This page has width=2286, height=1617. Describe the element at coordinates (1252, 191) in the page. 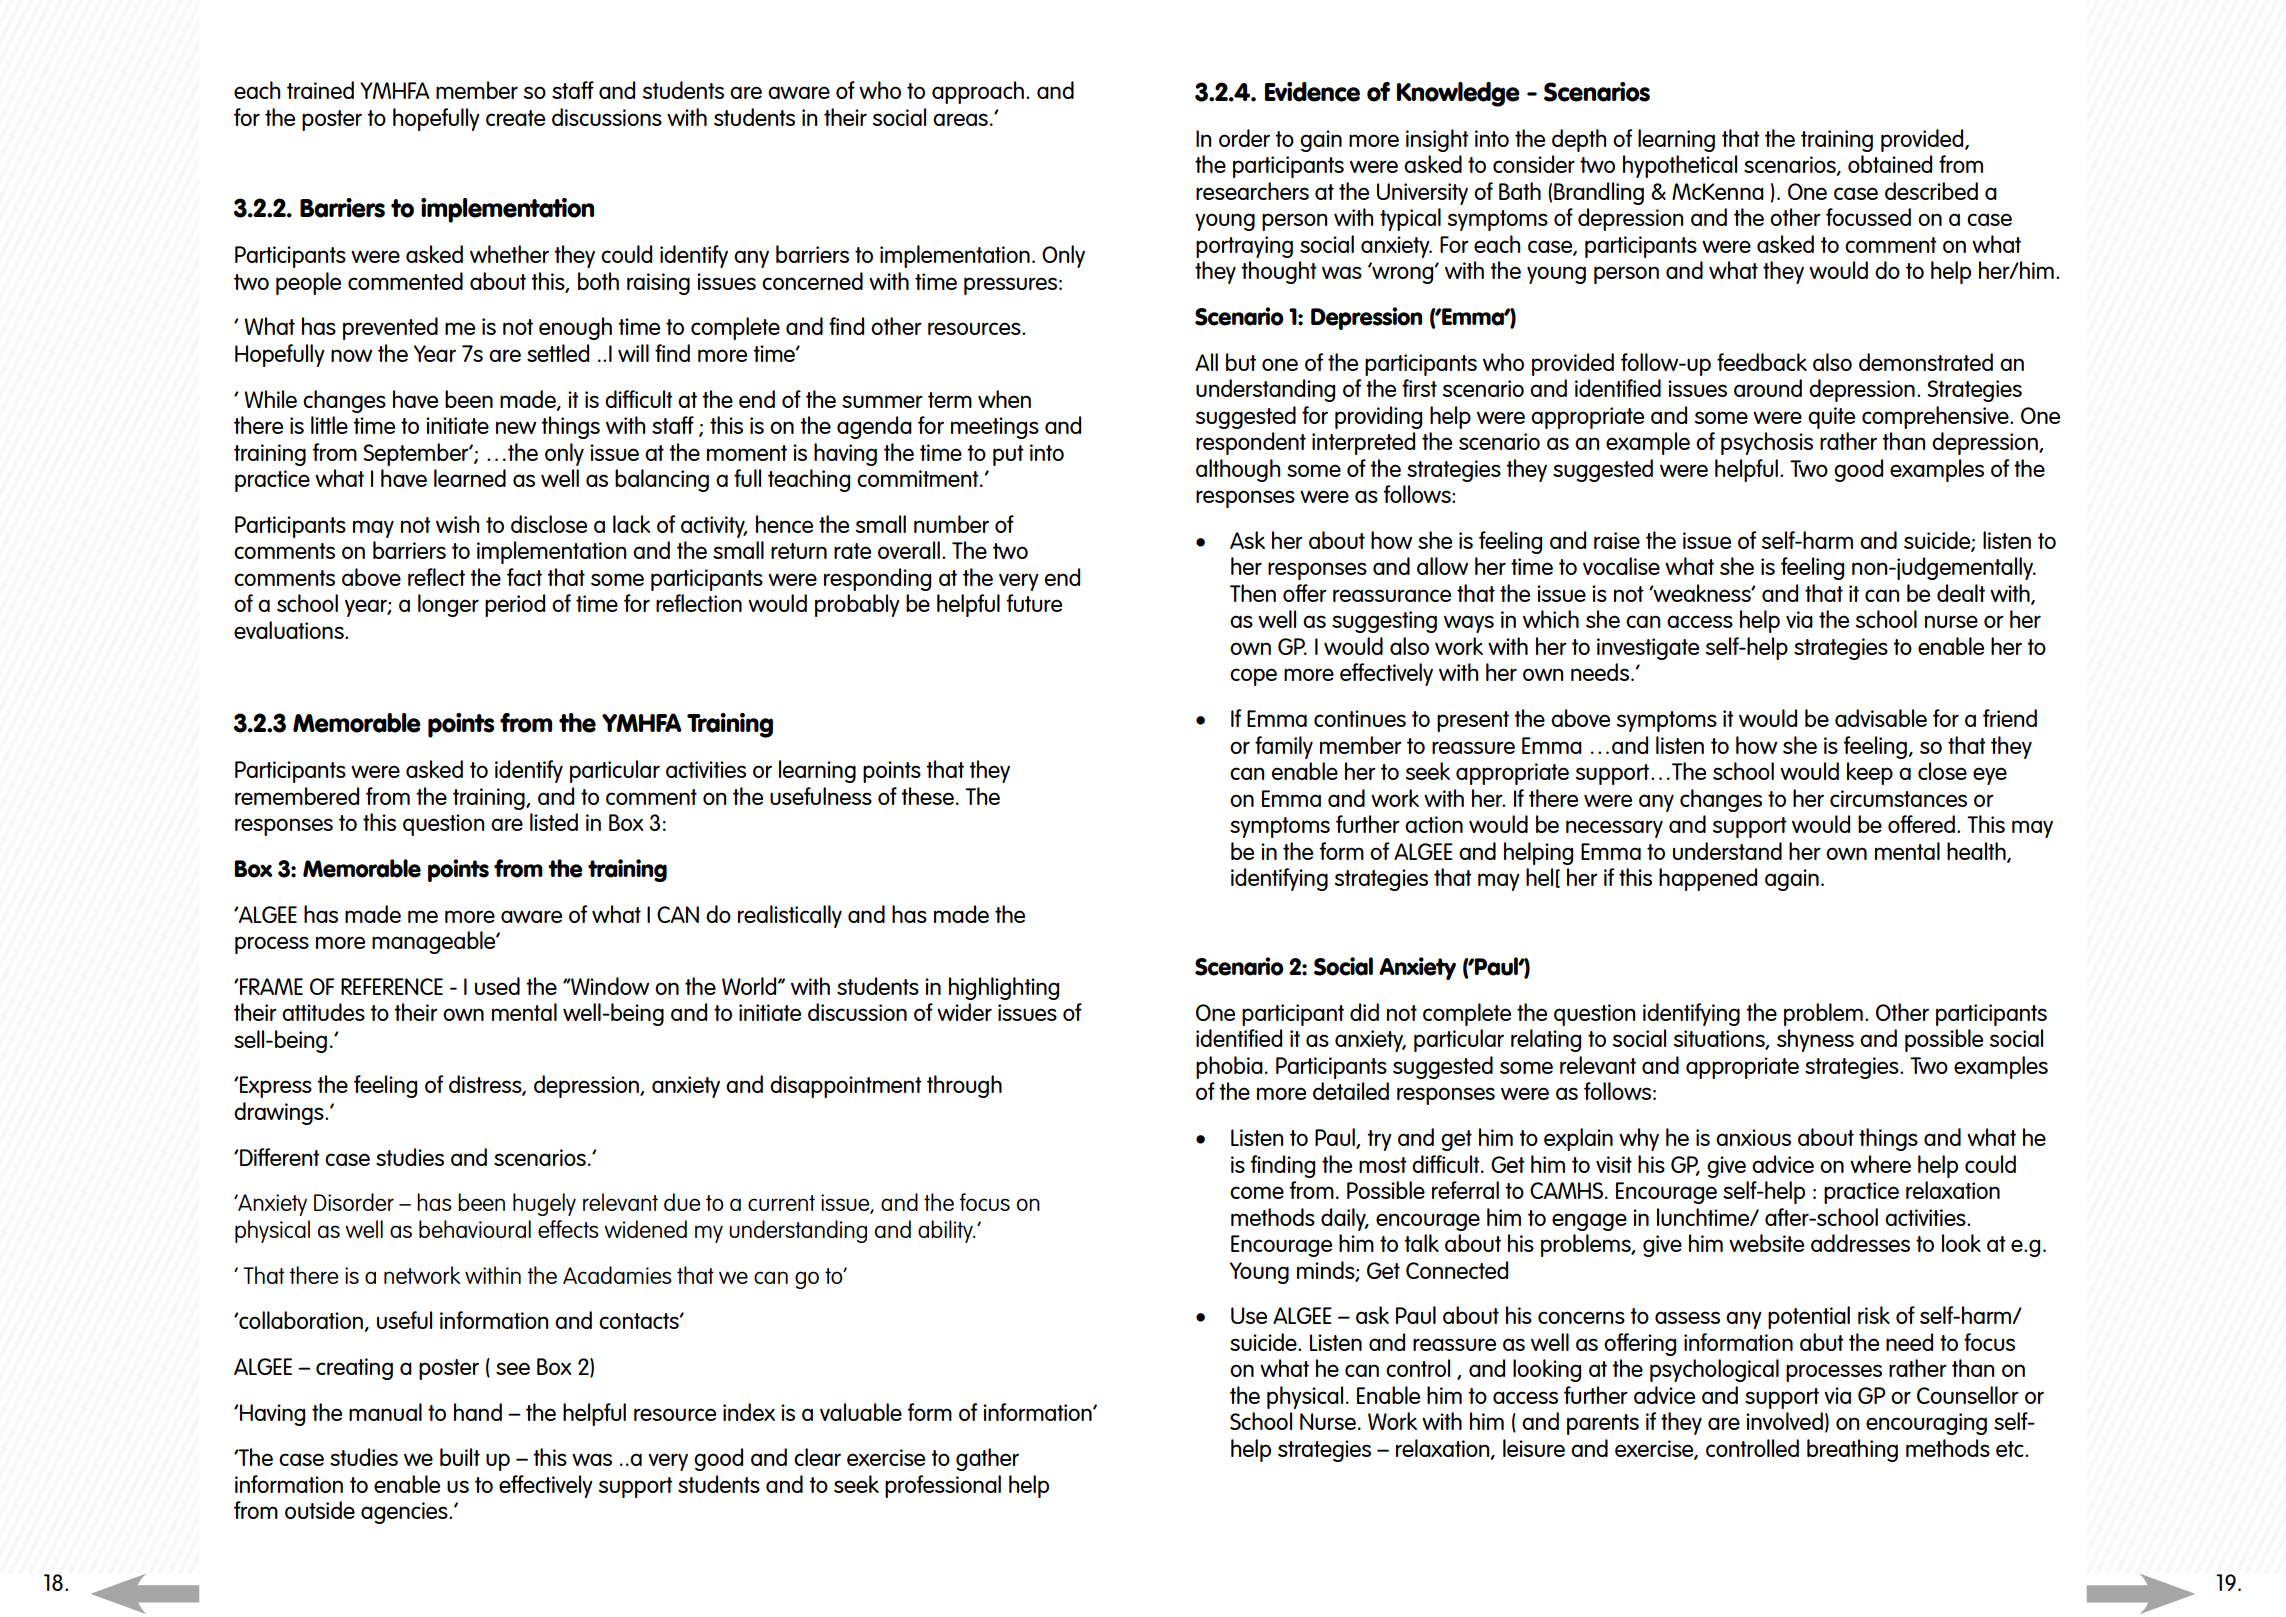

I see `researchers` at that location.
